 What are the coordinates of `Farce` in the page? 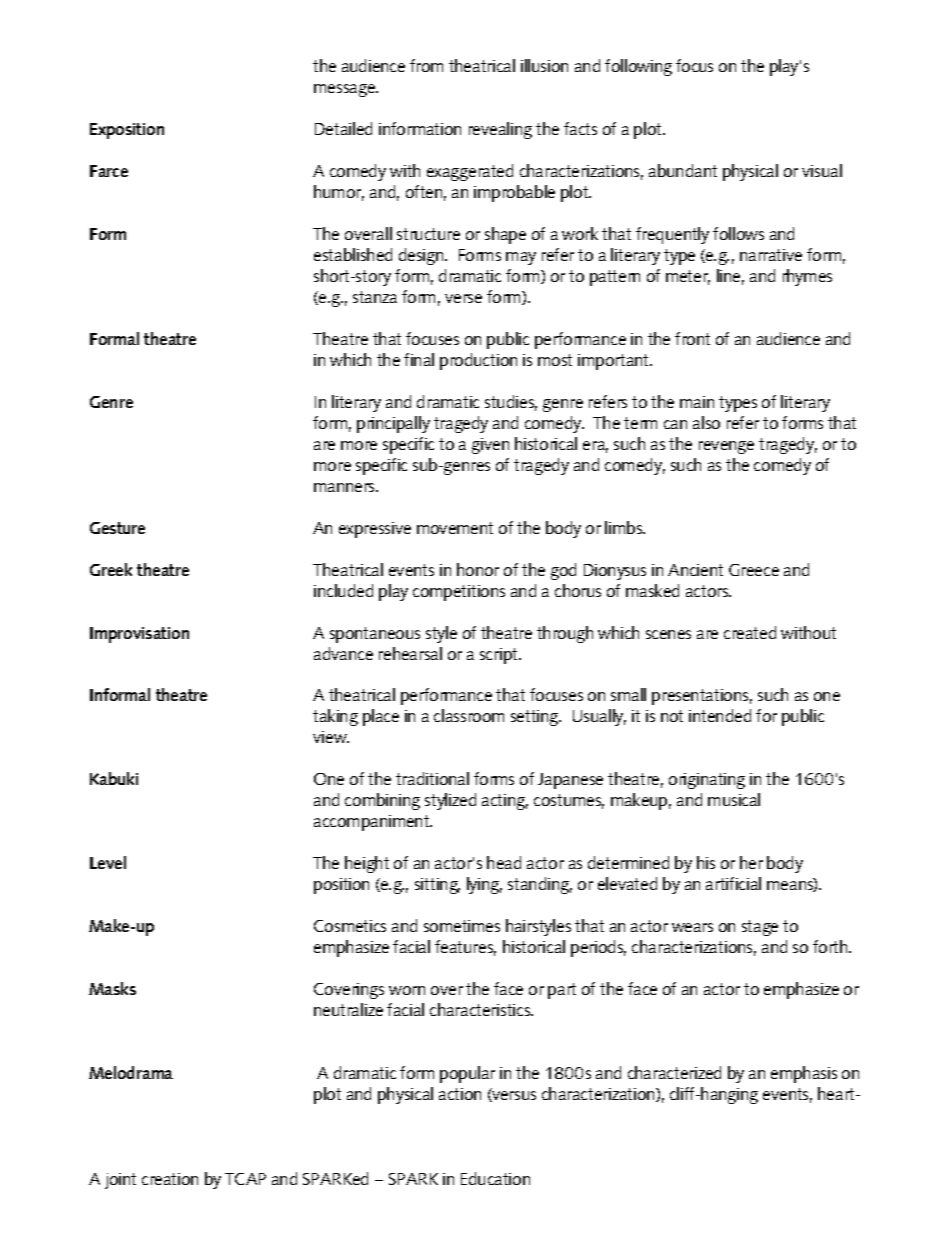 It's located at (109, 171).
